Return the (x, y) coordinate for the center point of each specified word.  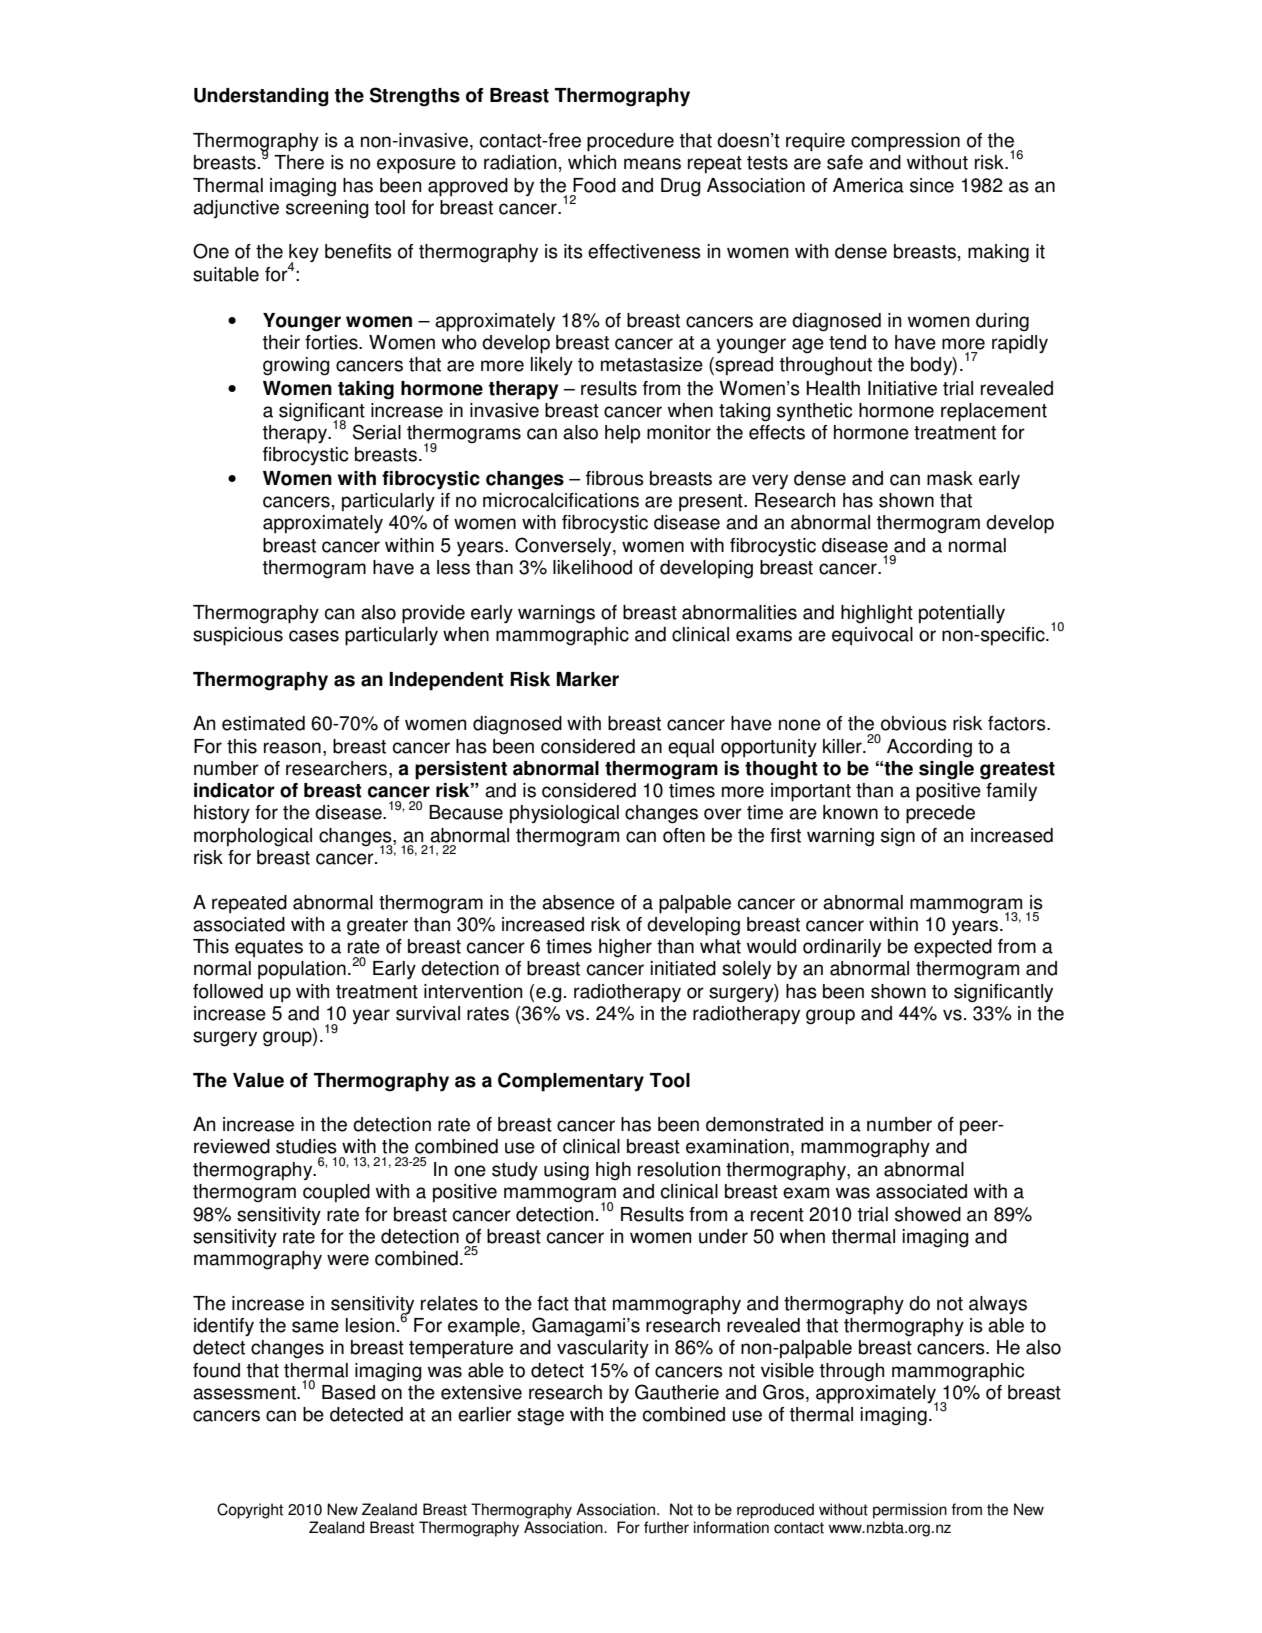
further (666, 1527)
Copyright (250, 1511)
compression (905, 142)
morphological (253, 837)
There (299, 162)
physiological (564, 814)
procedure (630, 142)
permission (910, 1511)
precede (940, 814)
